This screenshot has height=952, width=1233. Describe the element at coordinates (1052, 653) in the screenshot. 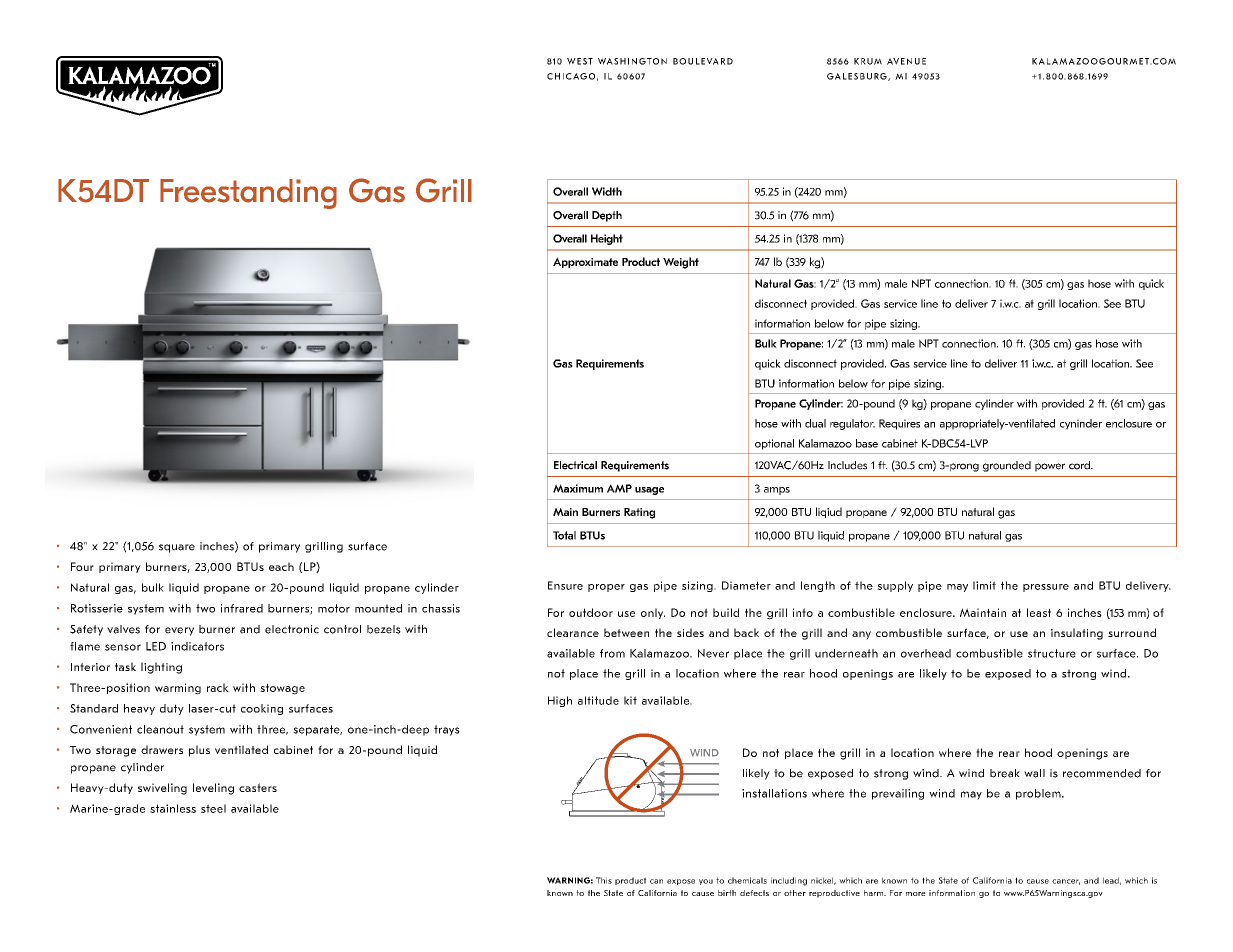

I see `structure` at that location.
